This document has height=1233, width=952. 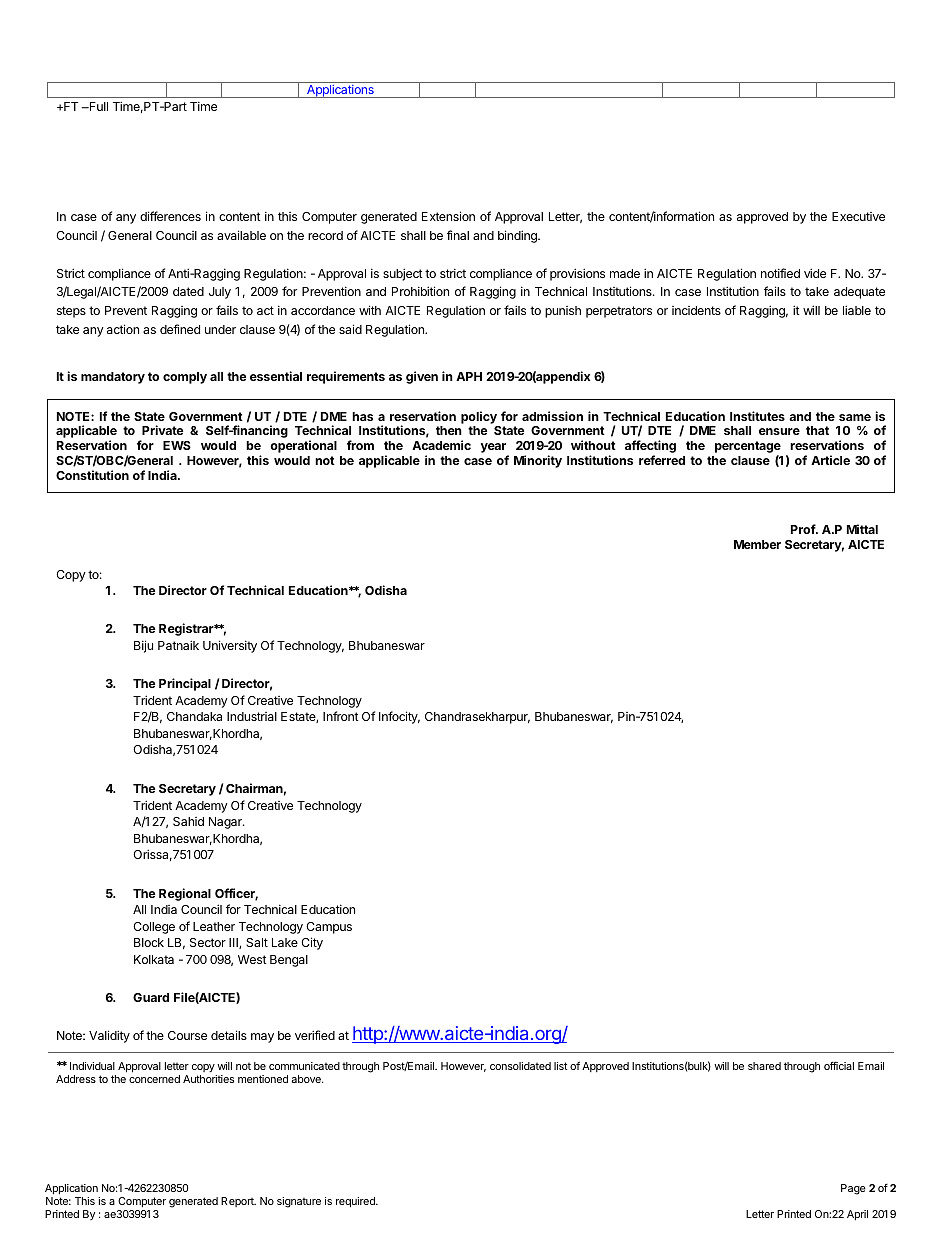 What do you see at coordinates (858, 216) in the document?
I see `Executive` at bounding box center [858, 216].
